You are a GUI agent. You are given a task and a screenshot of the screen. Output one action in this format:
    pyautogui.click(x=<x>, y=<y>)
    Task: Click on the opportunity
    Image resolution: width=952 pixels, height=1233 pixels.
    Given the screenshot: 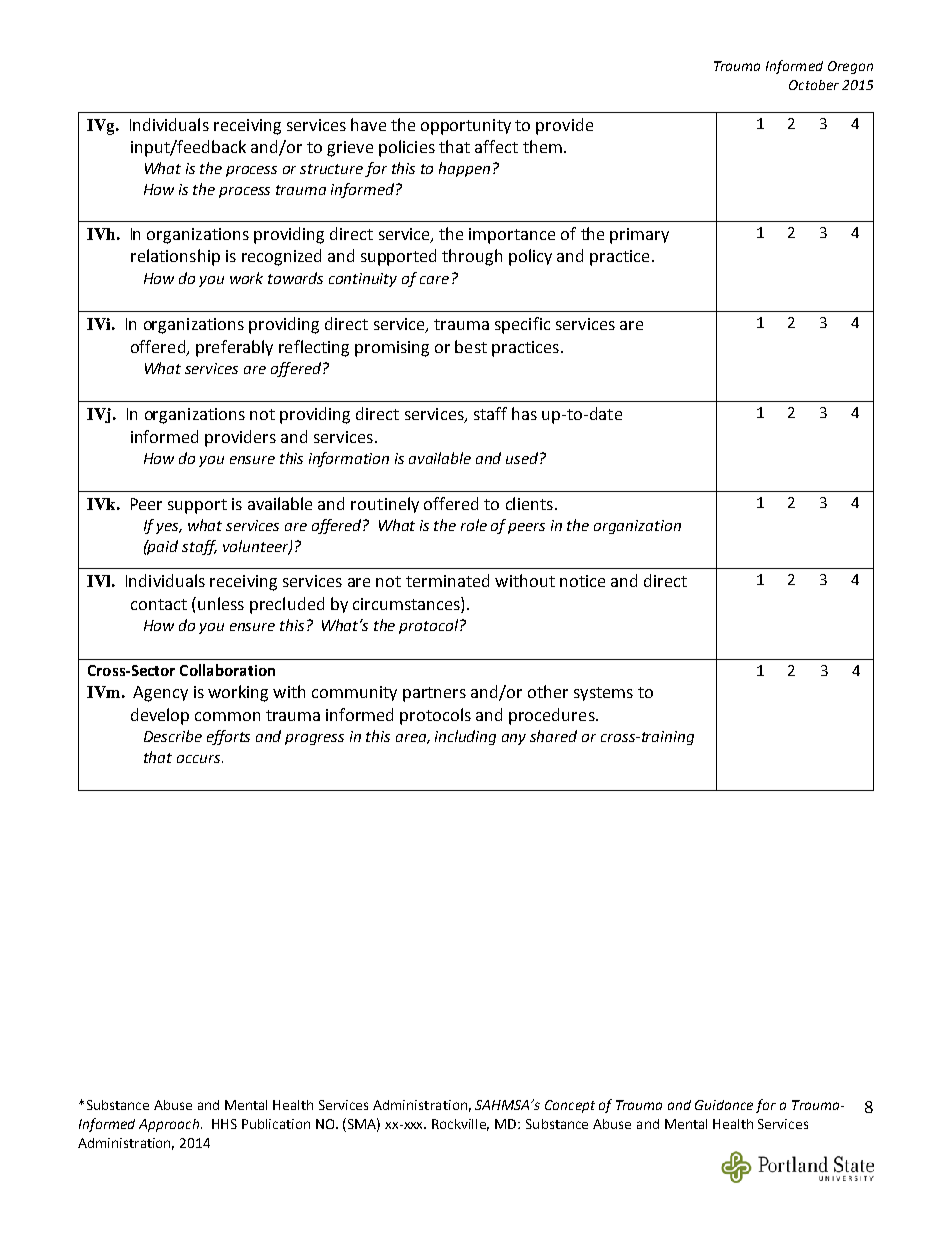 What is the action you would take?
    pyautogui.click(x=466, y=127)
